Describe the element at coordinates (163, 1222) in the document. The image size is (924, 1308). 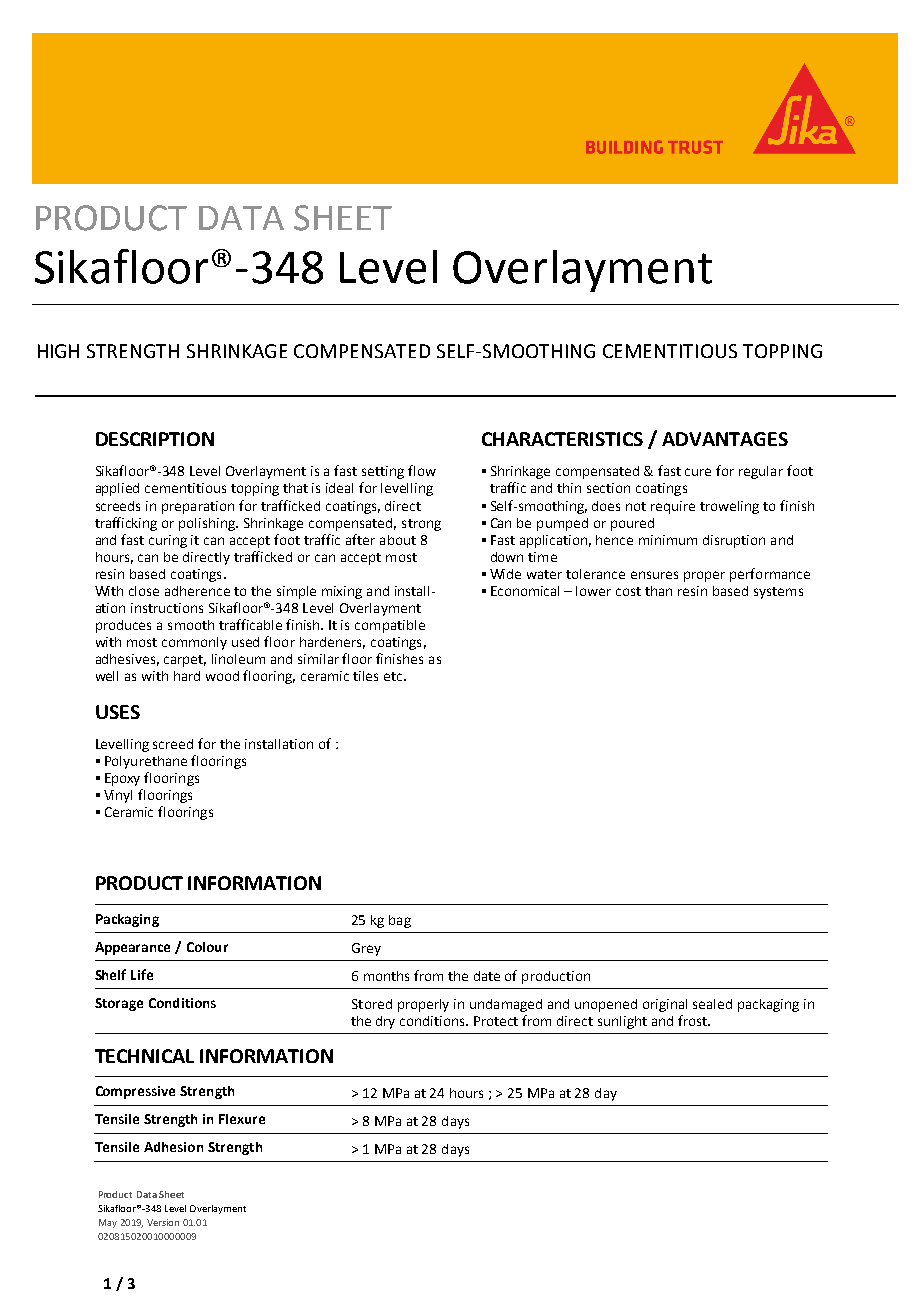
I see `Version` at that location.
